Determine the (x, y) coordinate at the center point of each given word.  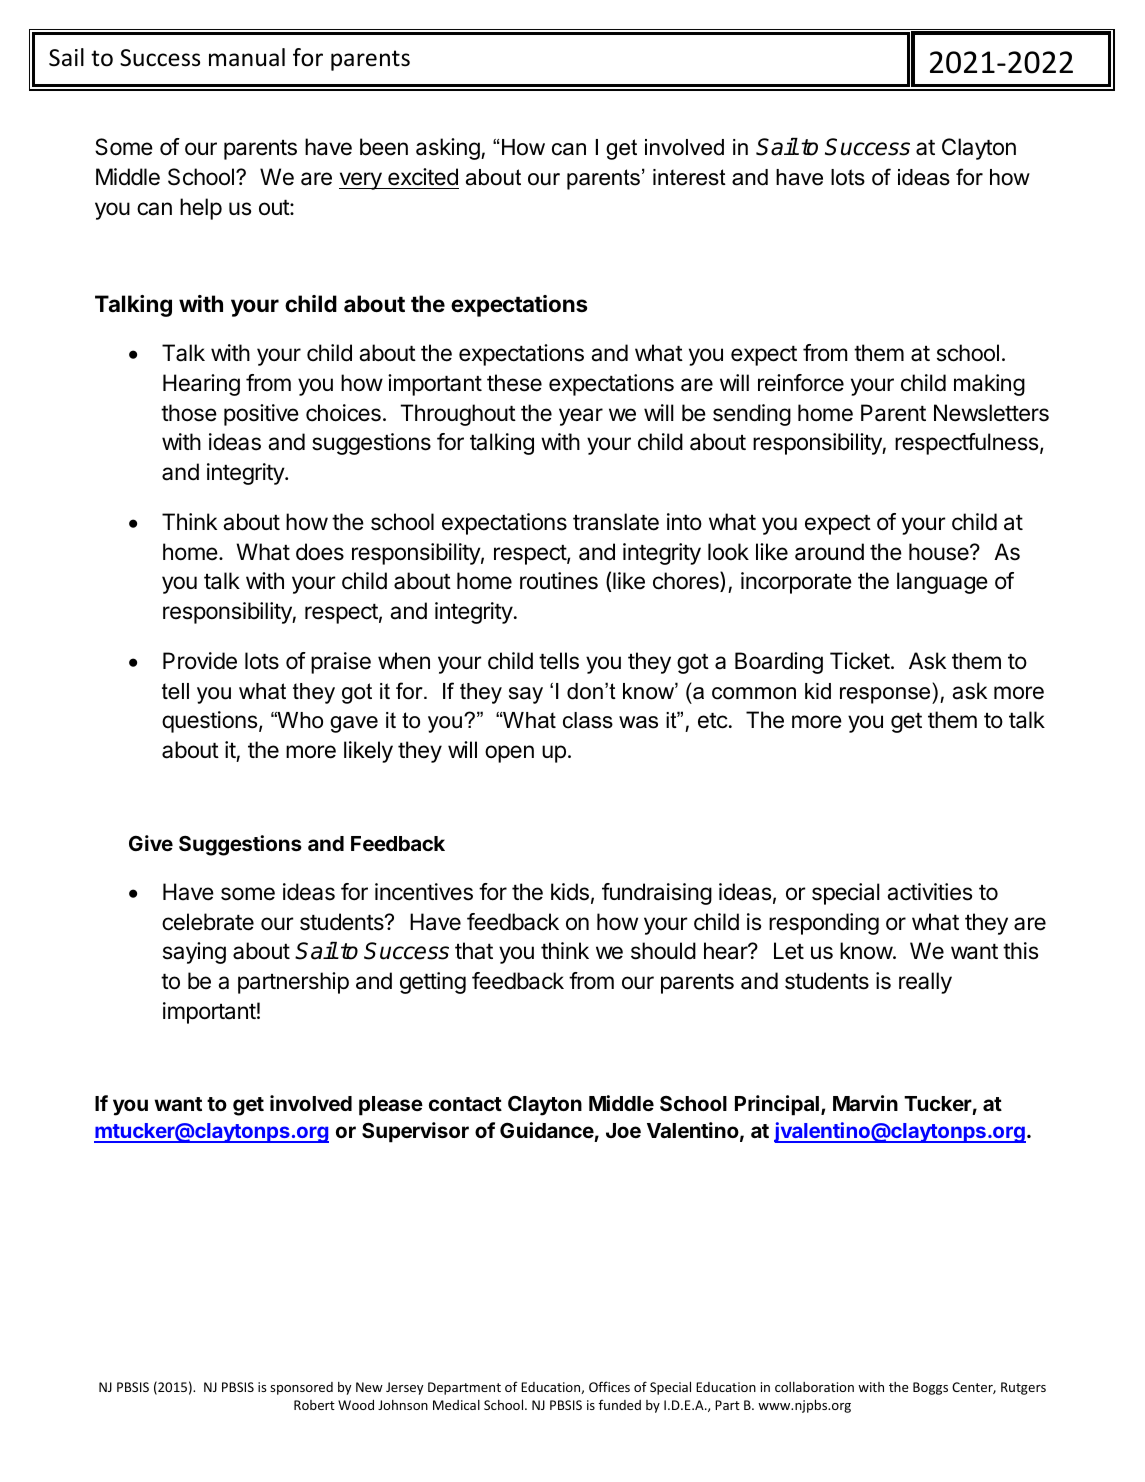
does (320, 552)
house (940, 552)
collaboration (814, 1387)
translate (616, 522)
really (925, 983)
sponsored (301, 1388)
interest (689, 177)
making (989, 385)
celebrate (208, 922)
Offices (609, 1386)
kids (570, 892)
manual (247, 57)
